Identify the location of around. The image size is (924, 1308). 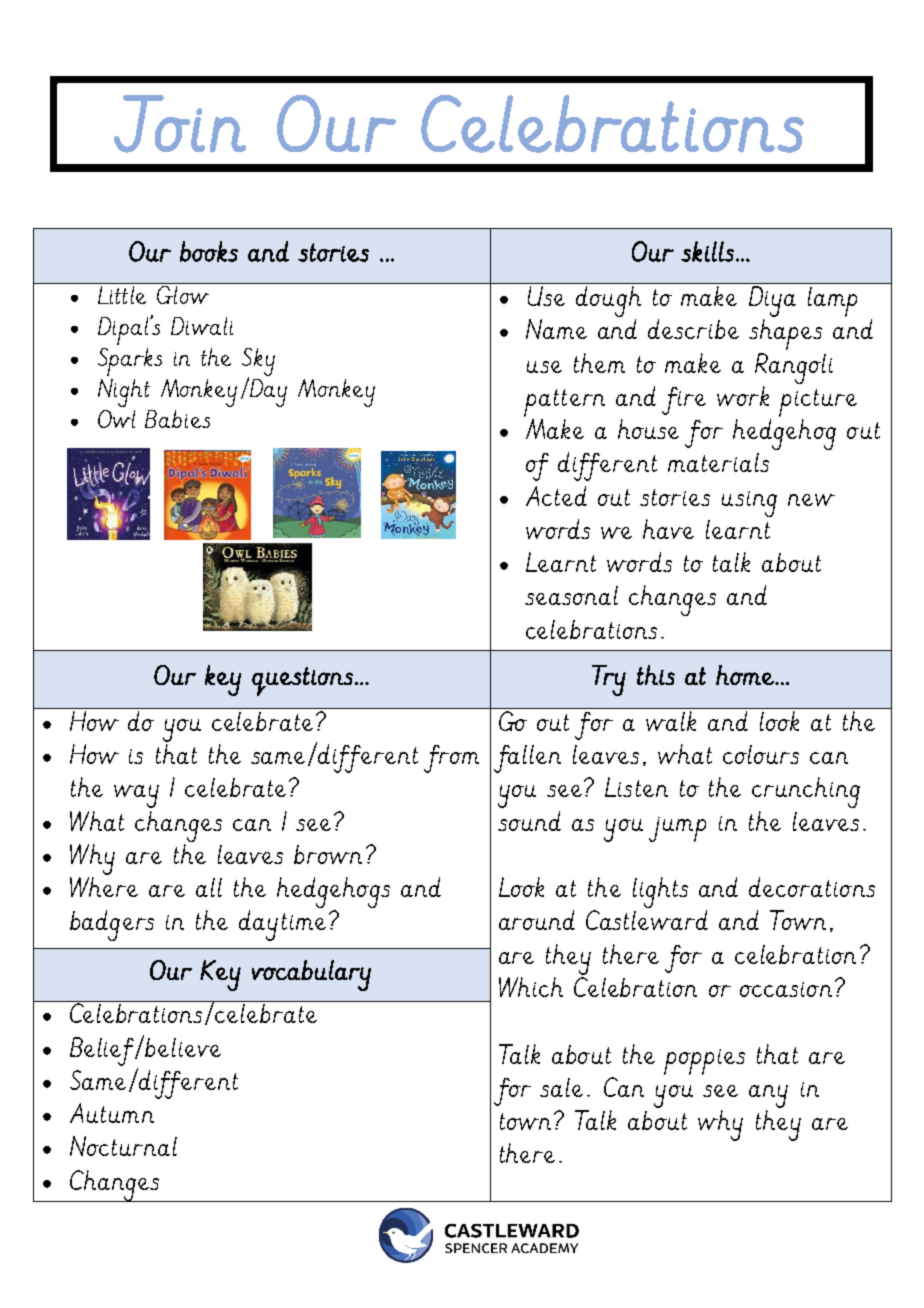
(537, 920).
